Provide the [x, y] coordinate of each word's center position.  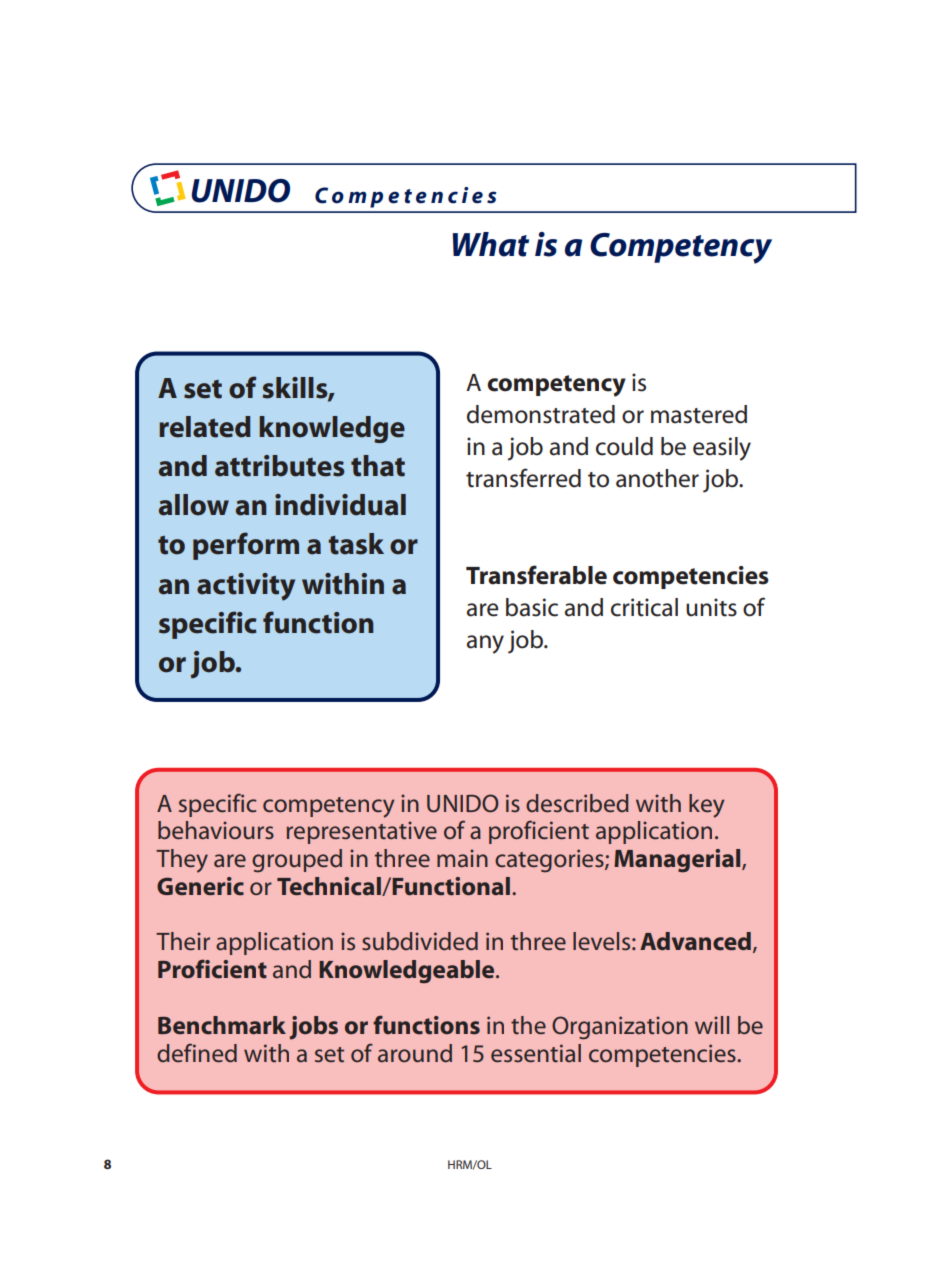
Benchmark [222, 1025]
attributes [279, 466]
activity [246, 587]
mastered [699, 414]
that [378, 466]
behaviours [216, 830]
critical [644, 607]
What [490, 244]
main [462, 858]
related [205, 427]
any [485, 644]
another [657, 478]
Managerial [678, 861]
